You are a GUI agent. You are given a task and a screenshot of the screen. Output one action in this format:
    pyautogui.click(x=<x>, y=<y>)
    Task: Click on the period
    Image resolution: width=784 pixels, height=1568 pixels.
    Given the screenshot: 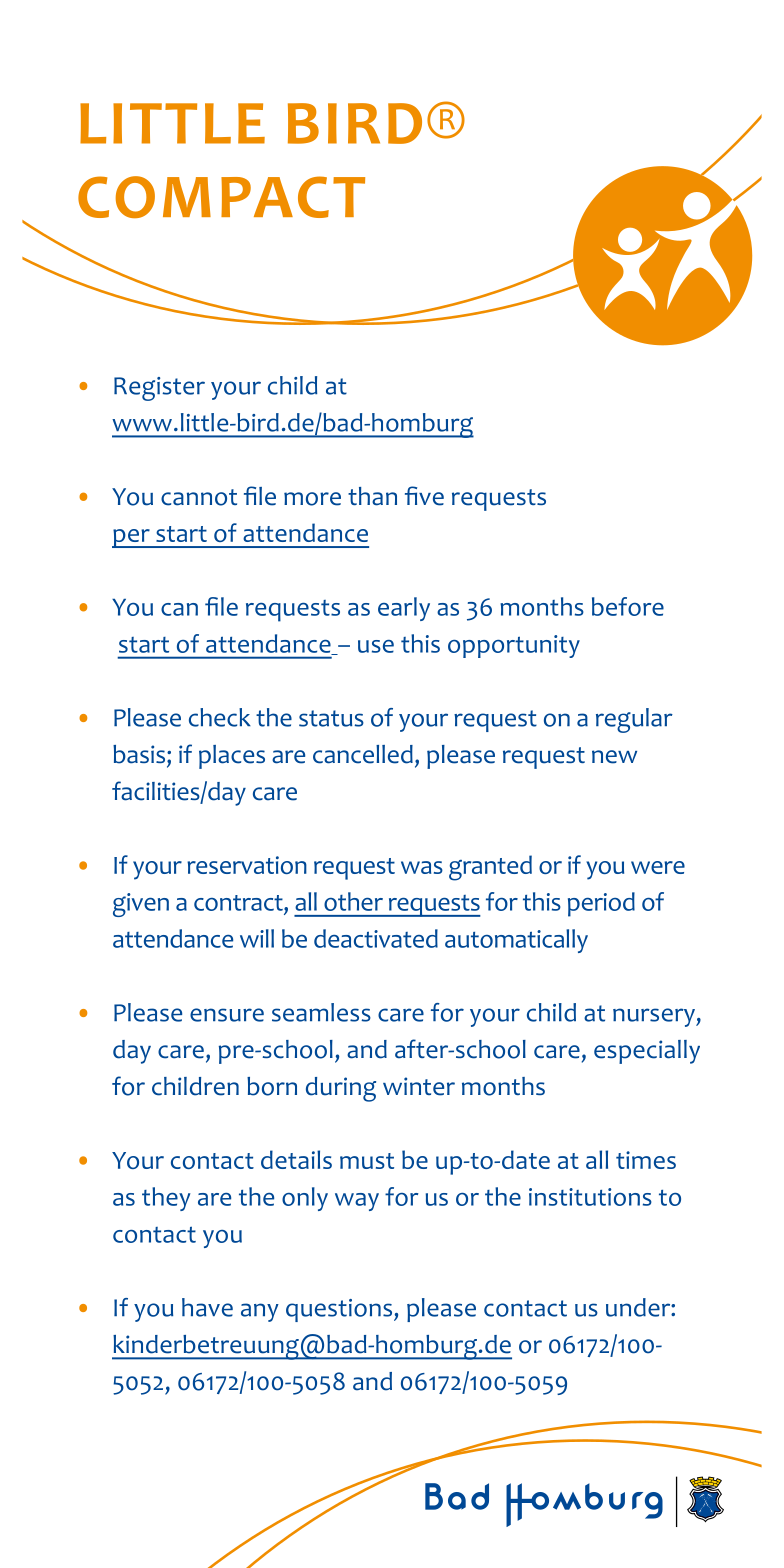 What is the action you would take?
    pyautogui.click(x=601, y=904)
